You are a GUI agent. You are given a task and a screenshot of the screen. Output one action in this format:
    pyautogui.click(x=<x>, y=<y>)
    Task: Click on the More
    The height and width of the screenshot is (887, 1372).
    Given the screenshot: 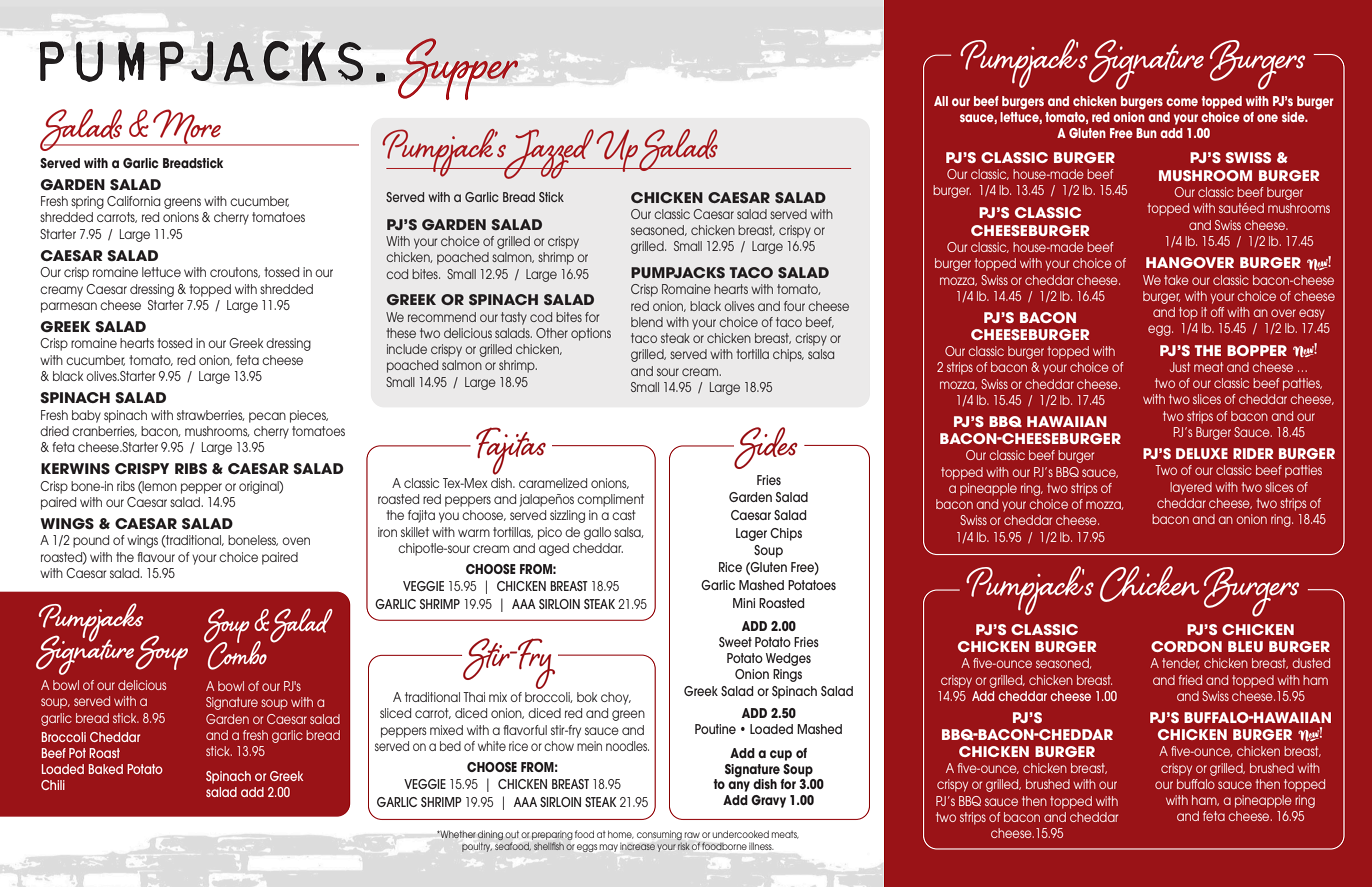 What is the action you would take?
    pyautogui.click(x=187, y=127)
